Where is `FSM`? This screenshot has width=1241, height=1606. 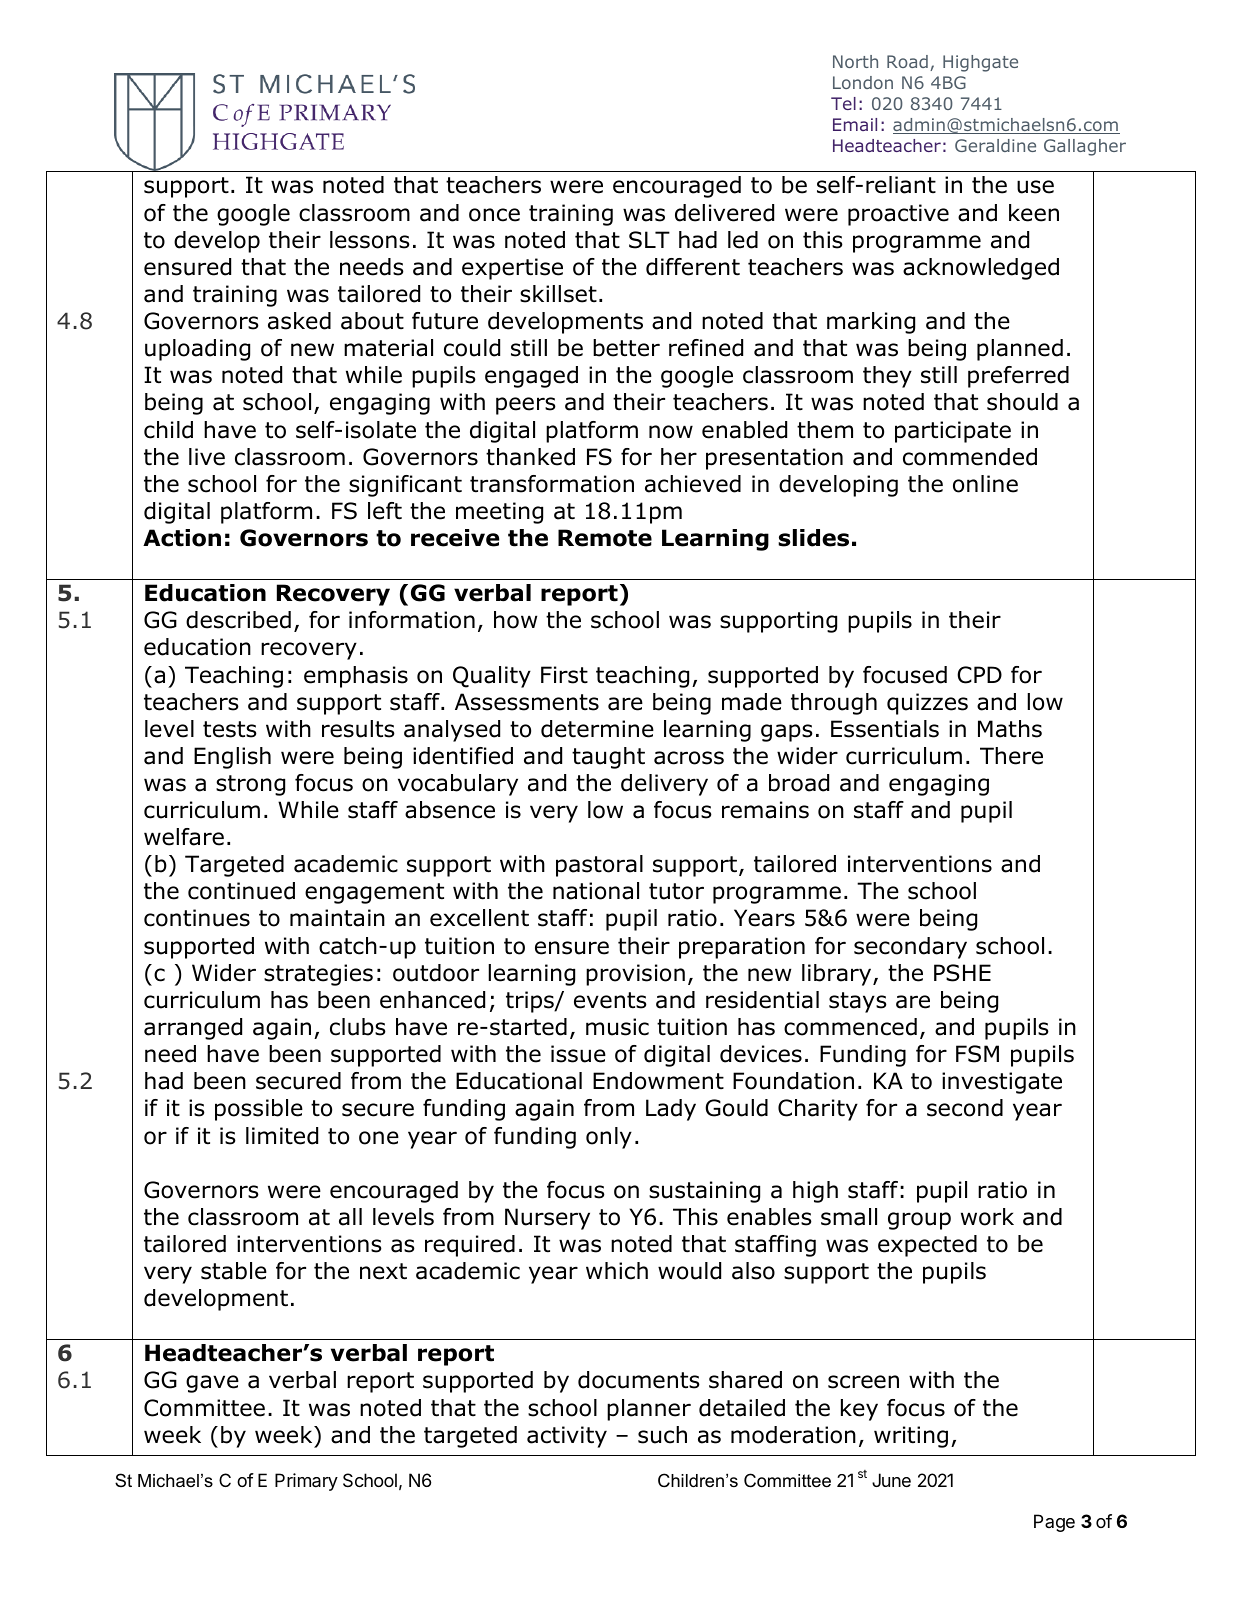 FSM is located at coordinates (977, 1054).
